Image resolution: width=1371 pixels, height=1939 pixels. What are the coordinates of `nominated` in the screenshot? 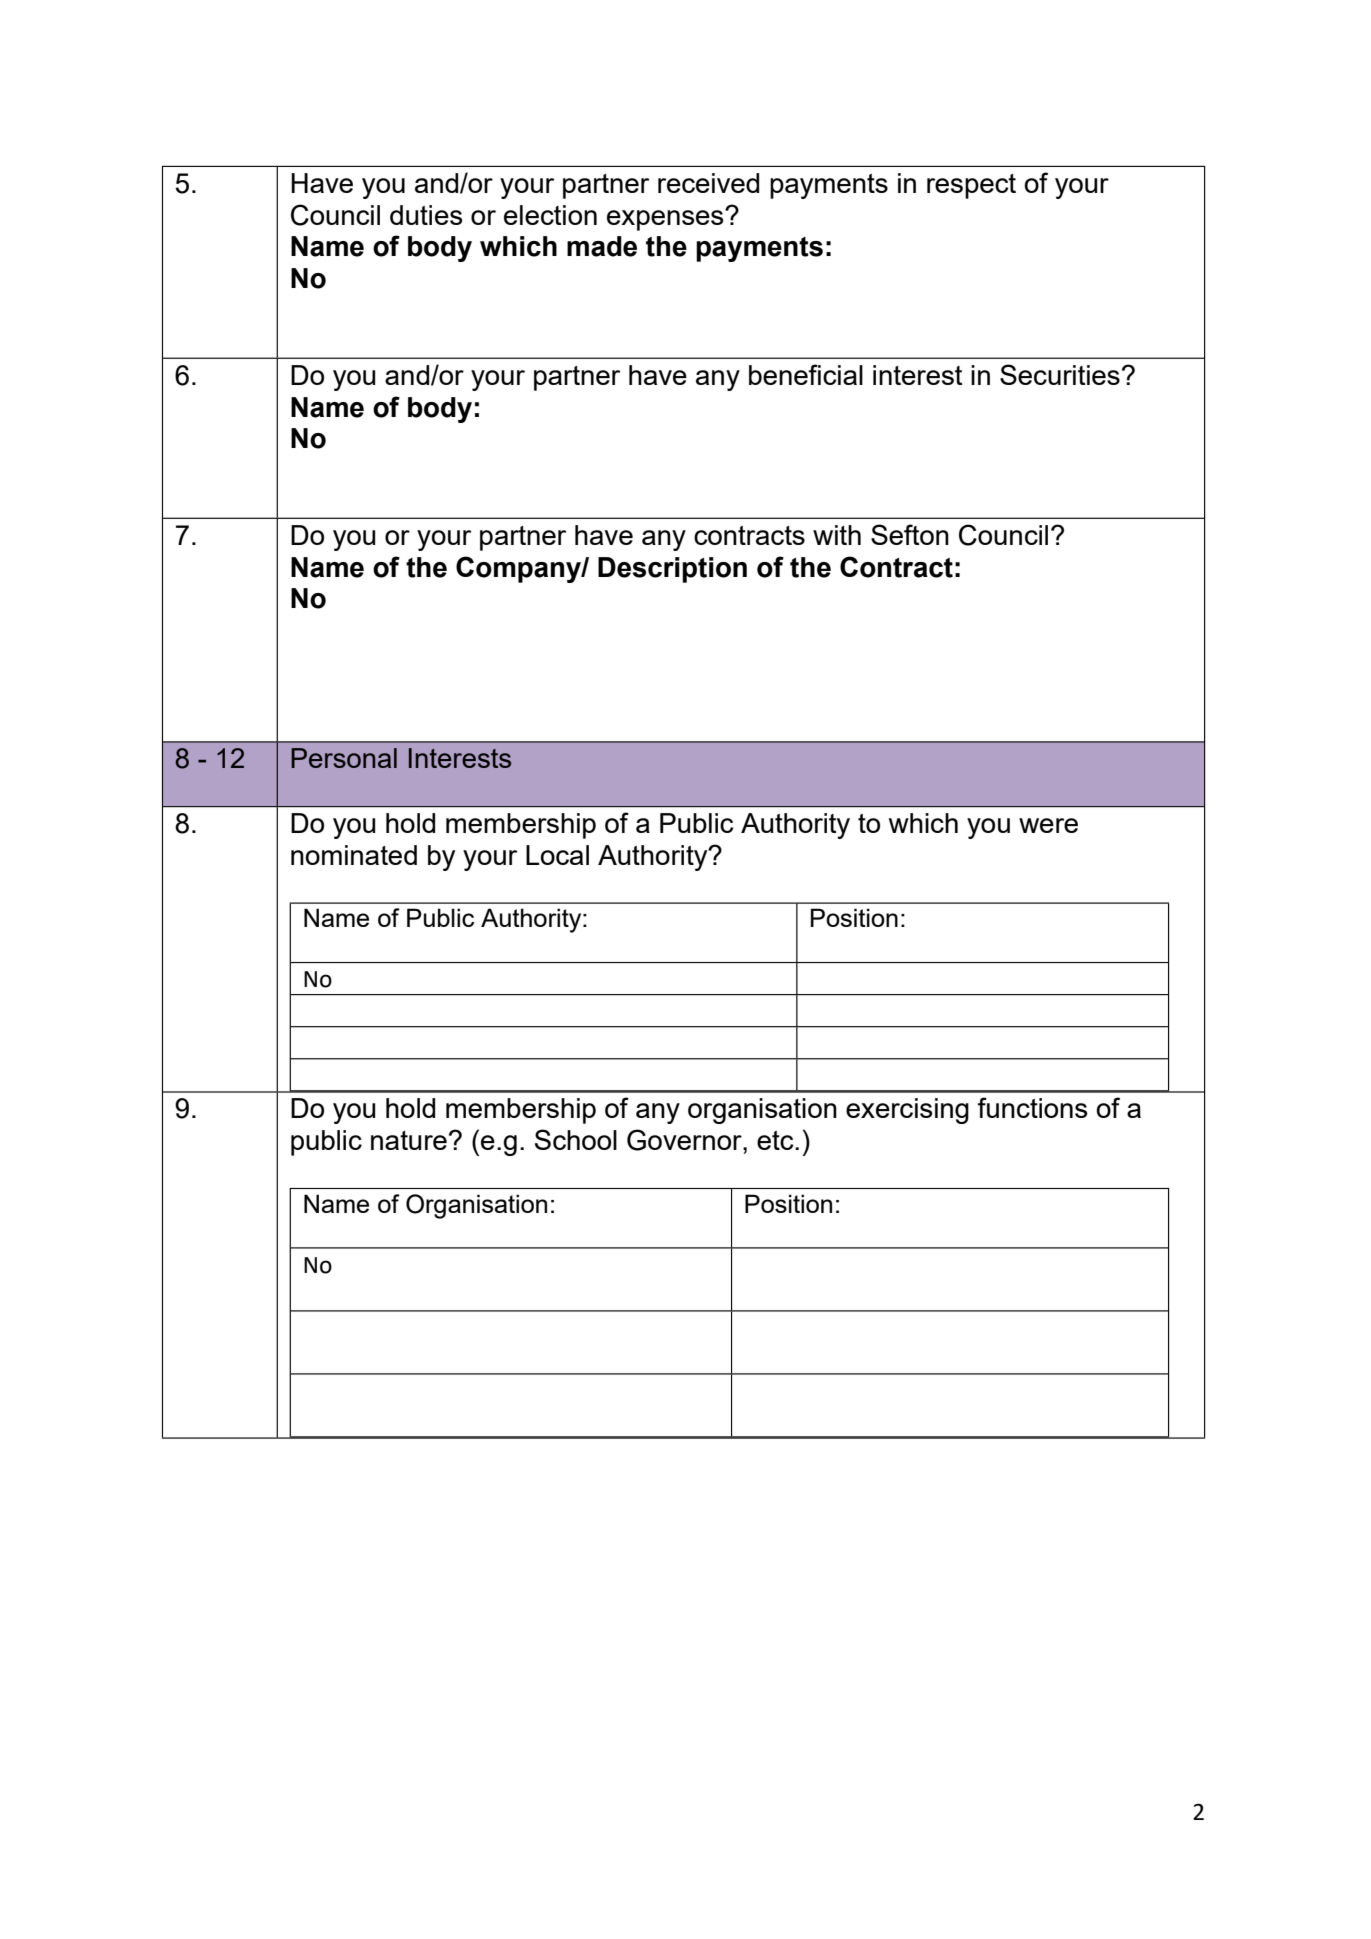 It's located at (354, 855).
